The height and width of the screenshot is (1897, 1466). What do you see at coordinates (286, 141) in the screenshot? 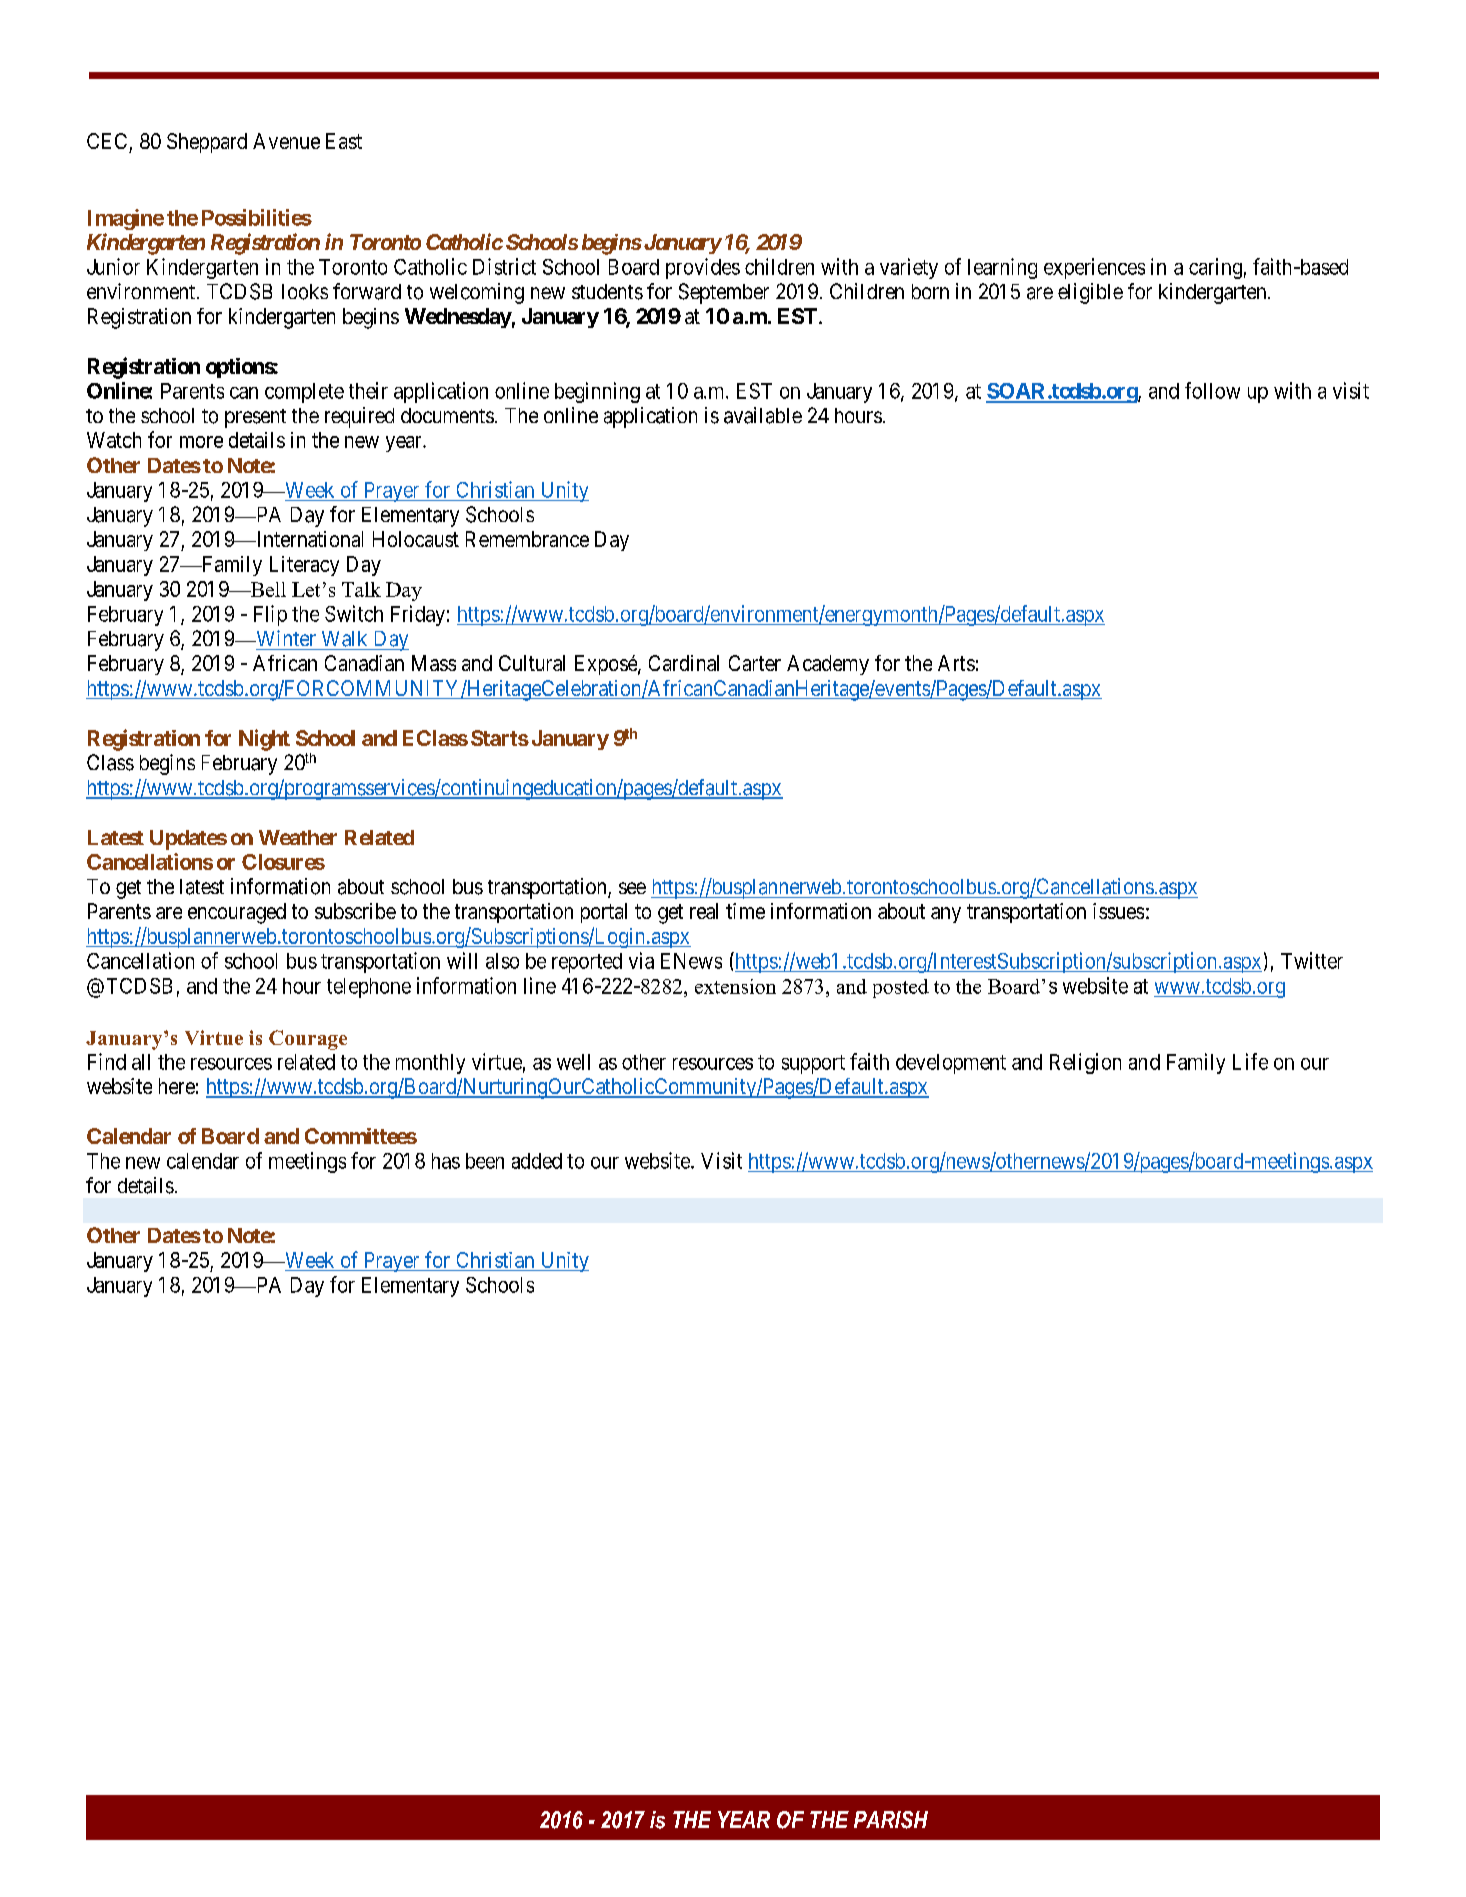
I see `Avenue` at bounding box center [286, 141].
